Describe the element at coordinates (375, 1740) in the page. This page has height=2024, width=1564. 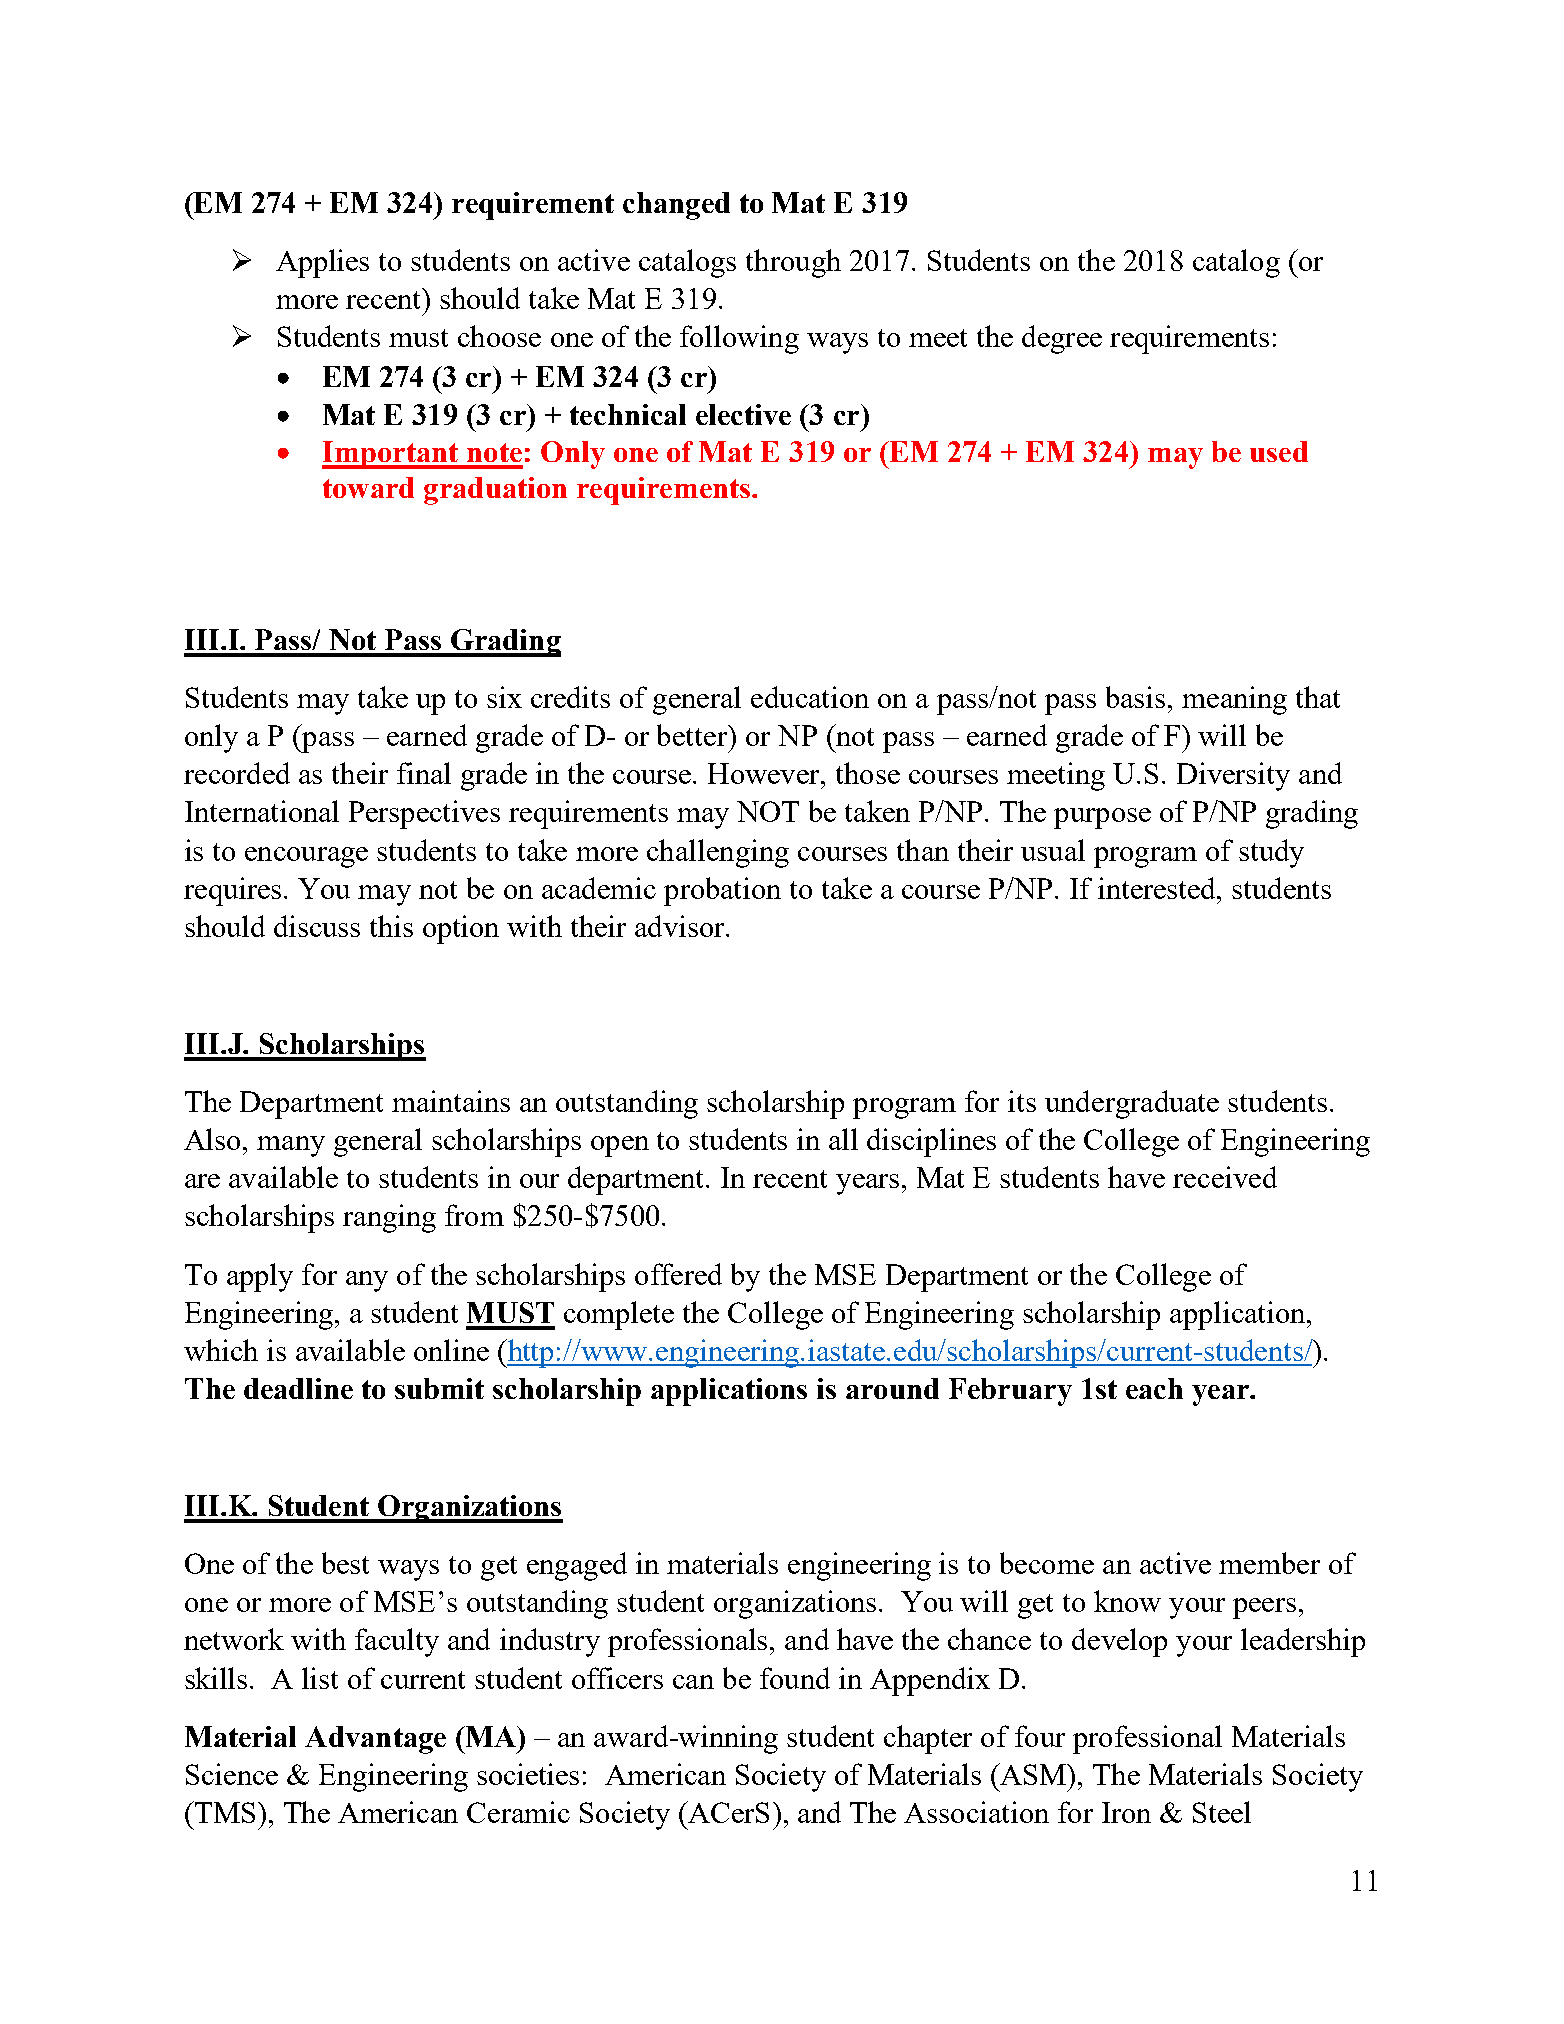
I see `Advantage` at that location.
